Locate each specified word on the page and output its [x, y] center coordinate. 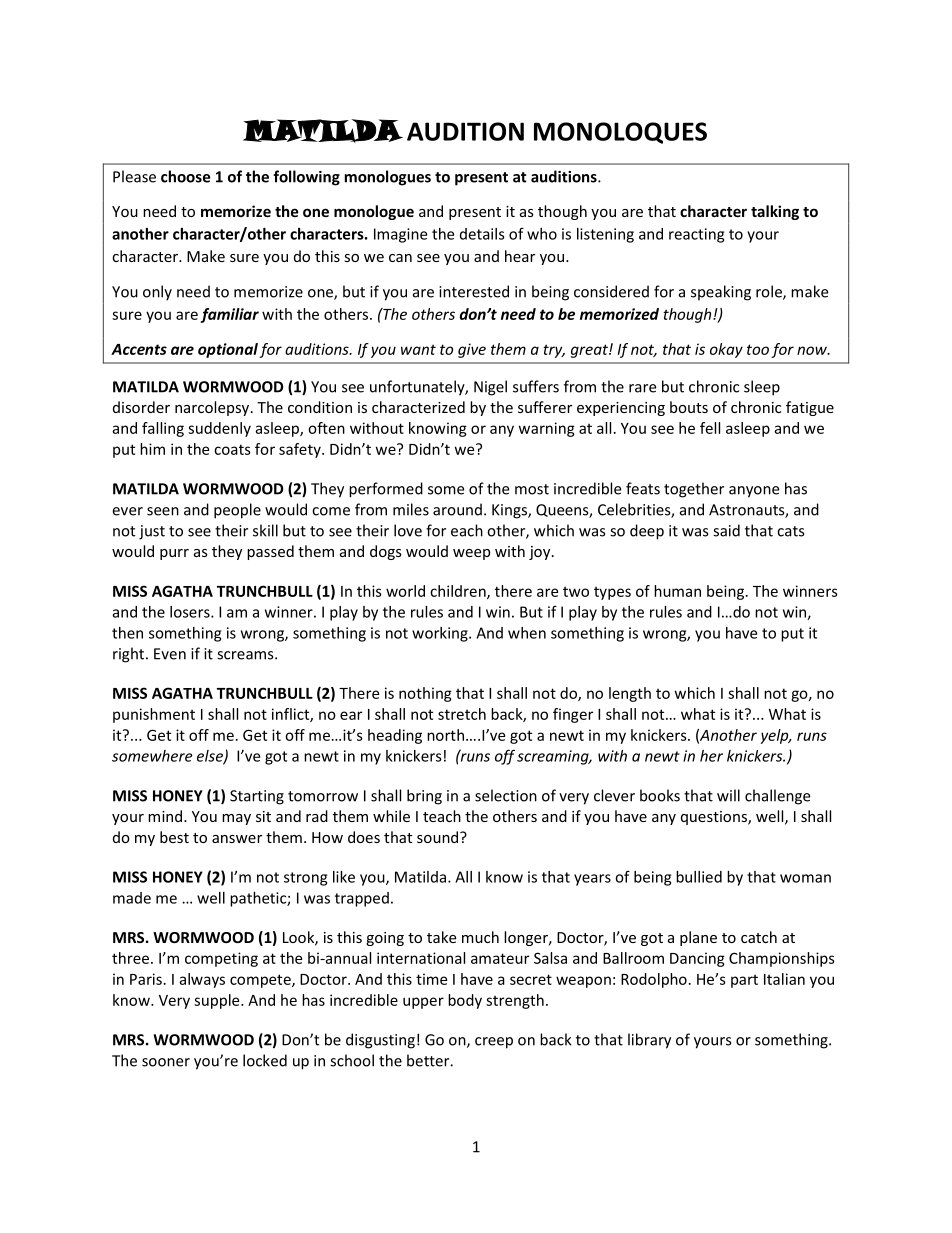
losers [191, 612]
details [482, 234]
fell [710, 428]
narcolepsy [212, 408]
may [236, 819]
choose [185, 176]
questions [715, 818]
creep [494, 1043]
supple [218, 1001]
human [677, 591]
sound [439, 837]
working [441, 634]
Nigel [490, 388]
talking [775, 212]
